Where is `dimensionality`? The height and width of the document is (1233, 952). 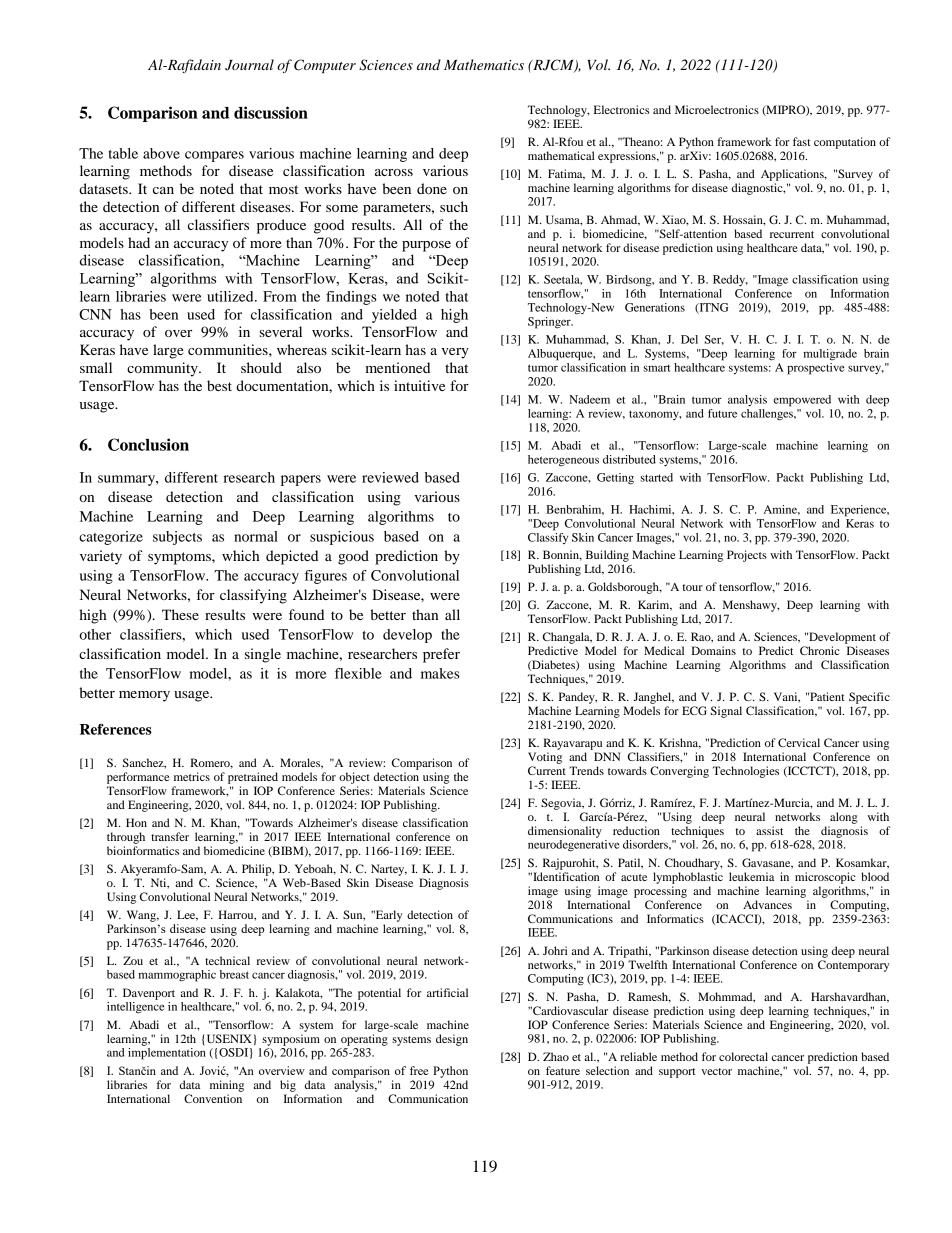 dimensionality is located at coordinates (565, 832).
